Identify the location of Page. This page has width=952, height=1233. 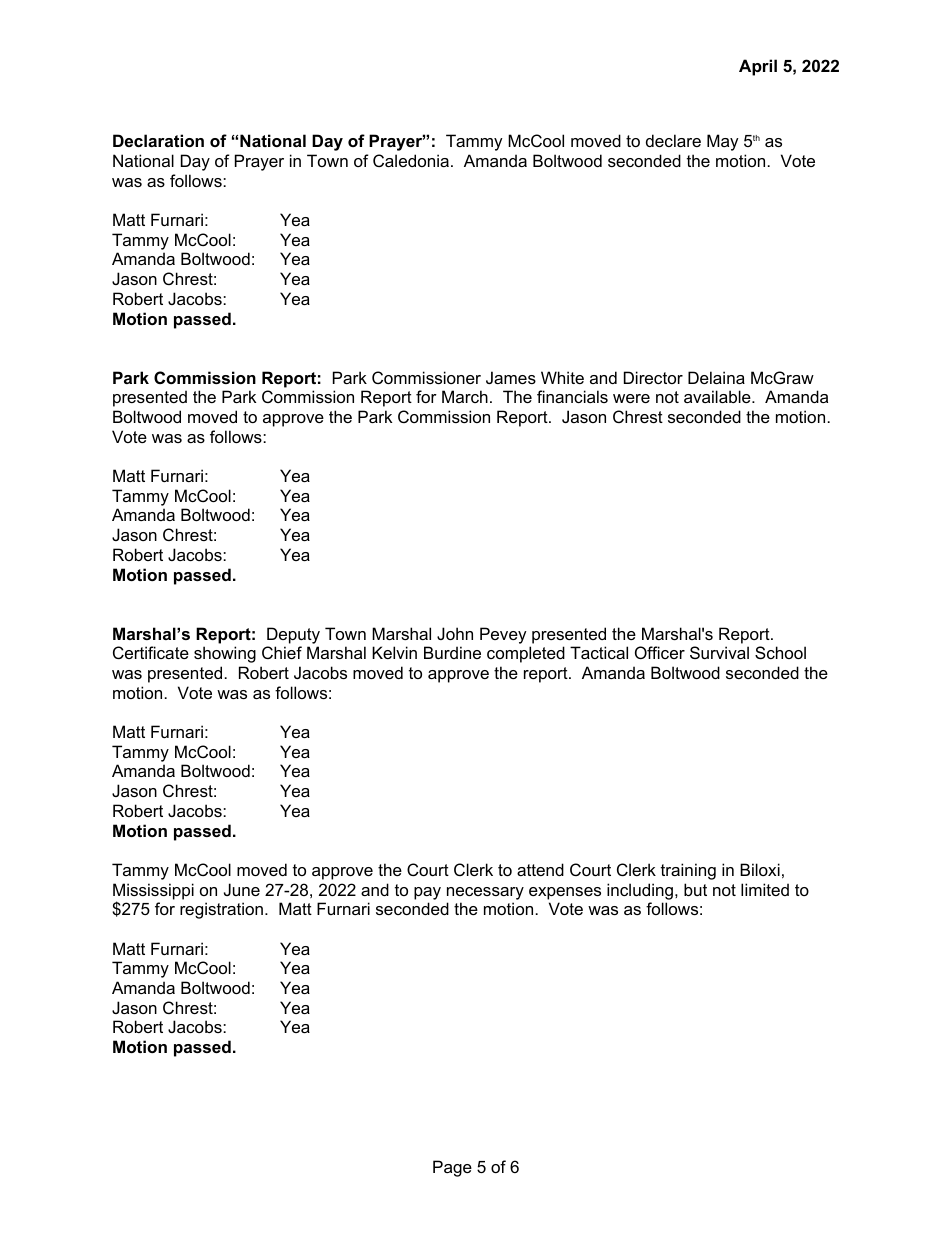
(452, 1168).
